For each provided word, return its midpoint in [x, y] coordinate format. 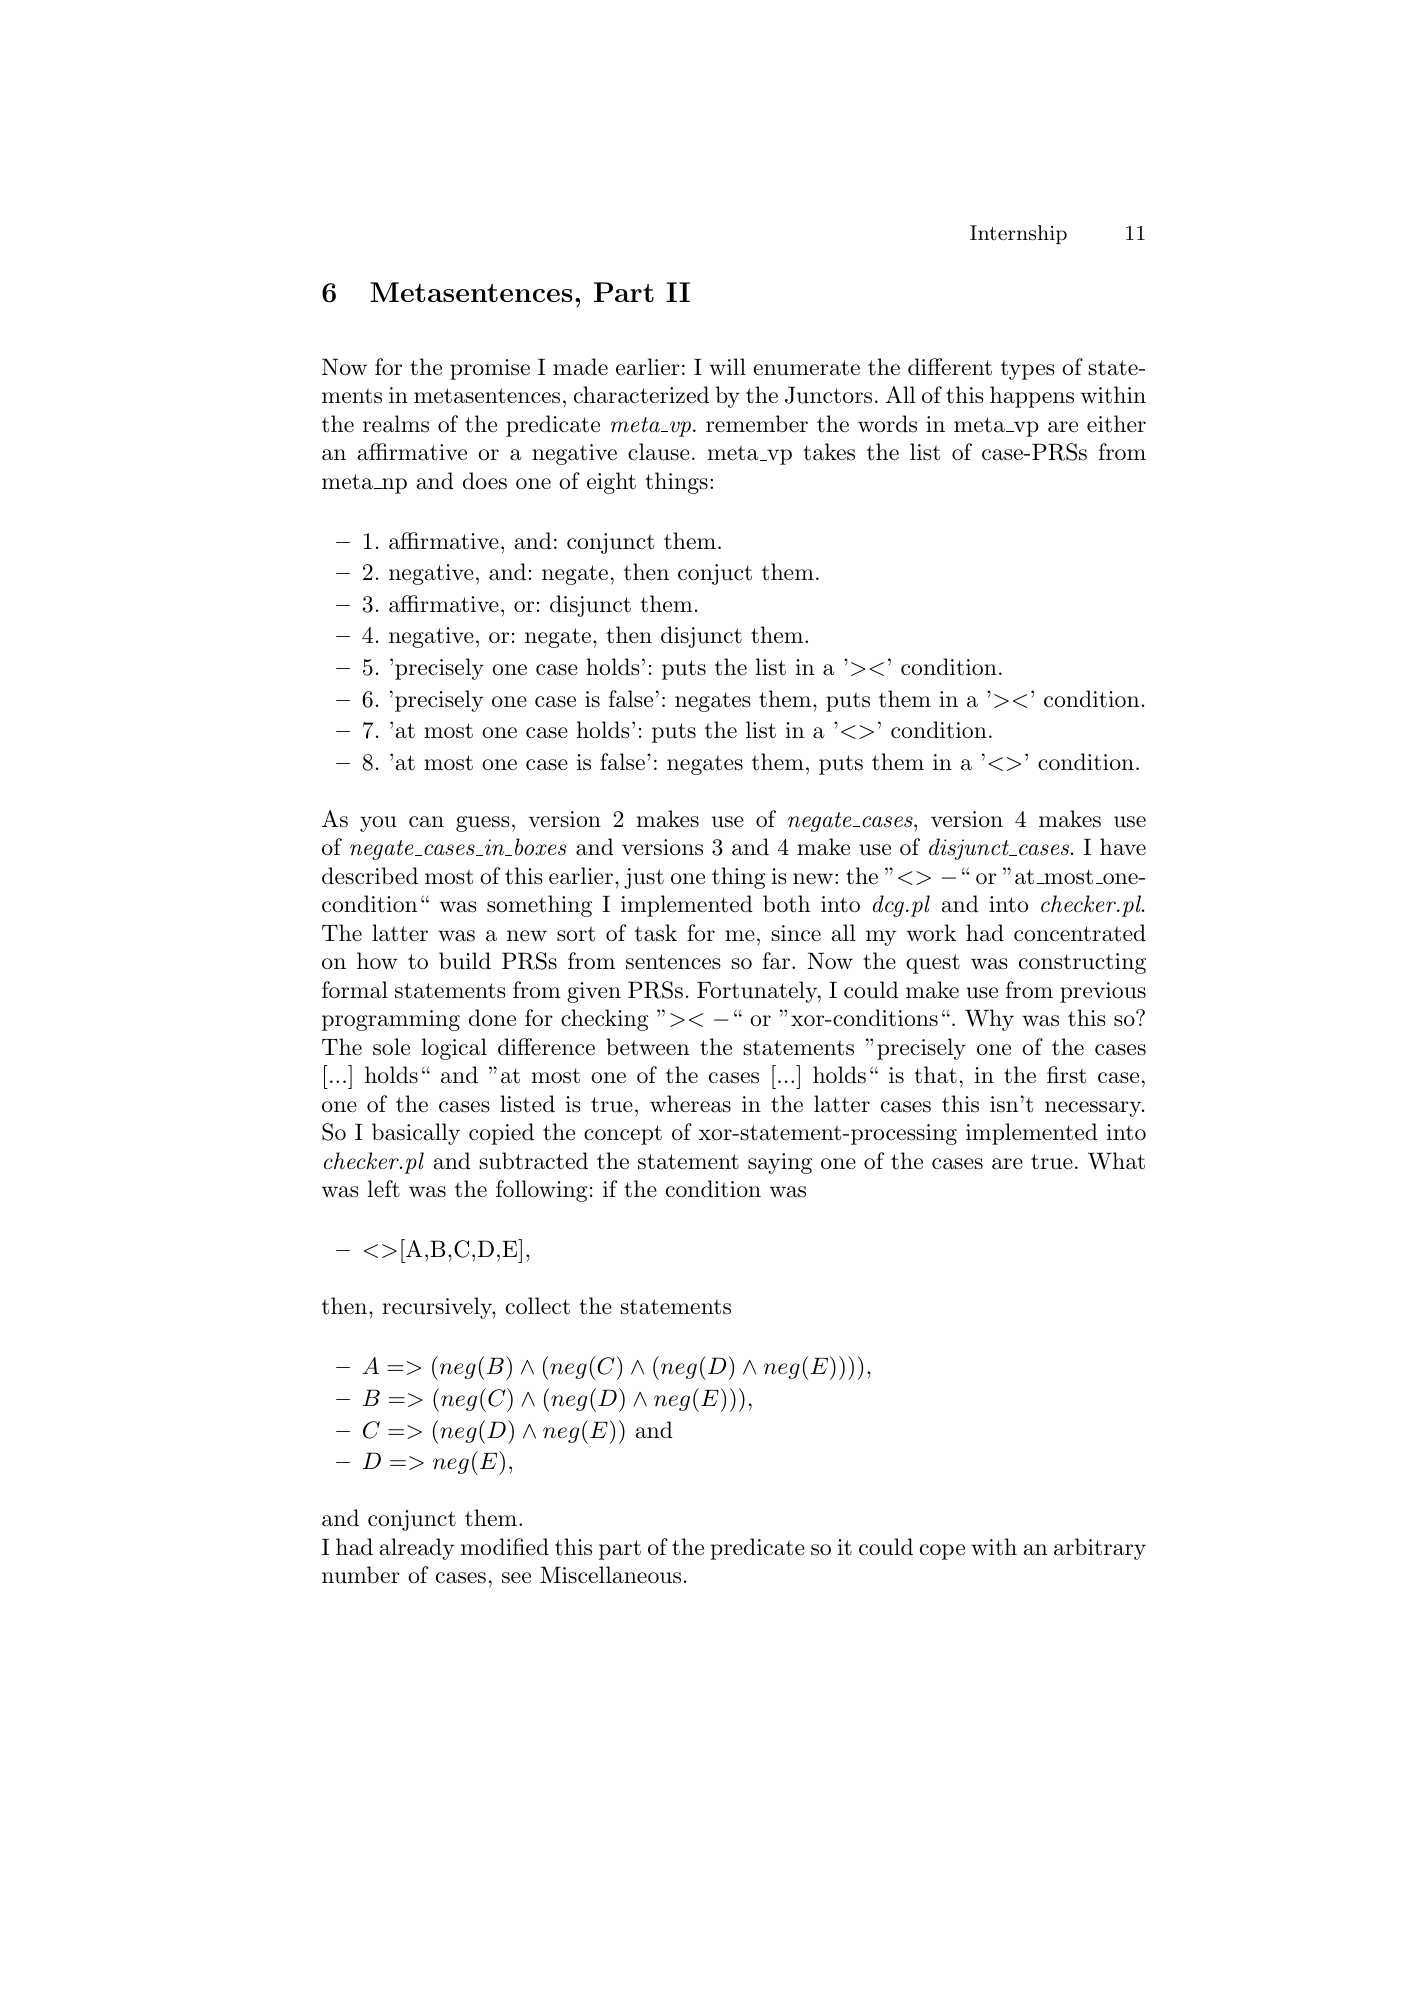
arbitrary [1100, 1549]
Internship [1018, 234]
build [465, 961]
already [416, 1549]
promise [490, 369]
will [727, 366]
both [786, 904]
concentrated [1080, 933]
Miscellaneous [610, 1575]
